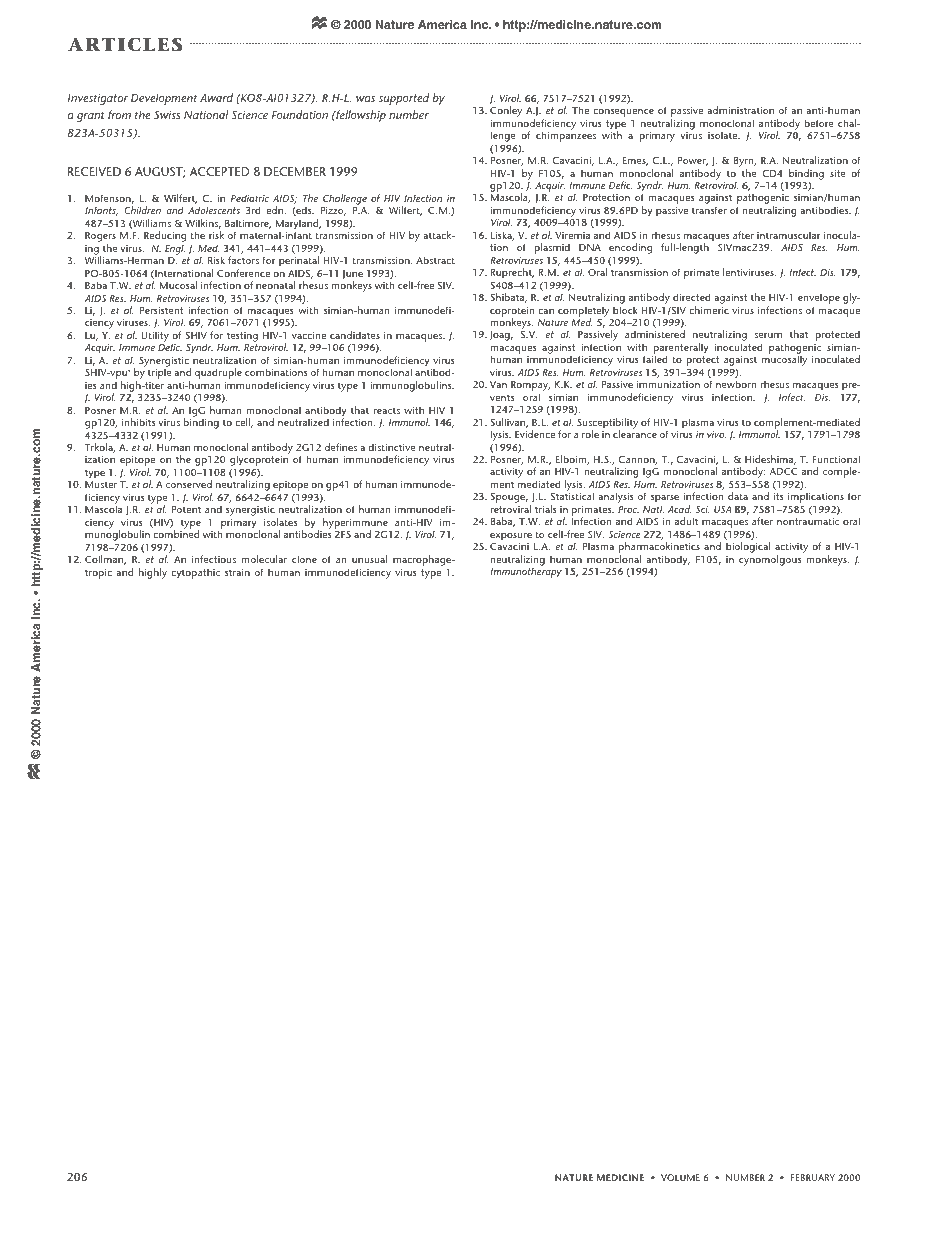 The image size is (952, 1233). I want to click on biological, so click(748, 547).
